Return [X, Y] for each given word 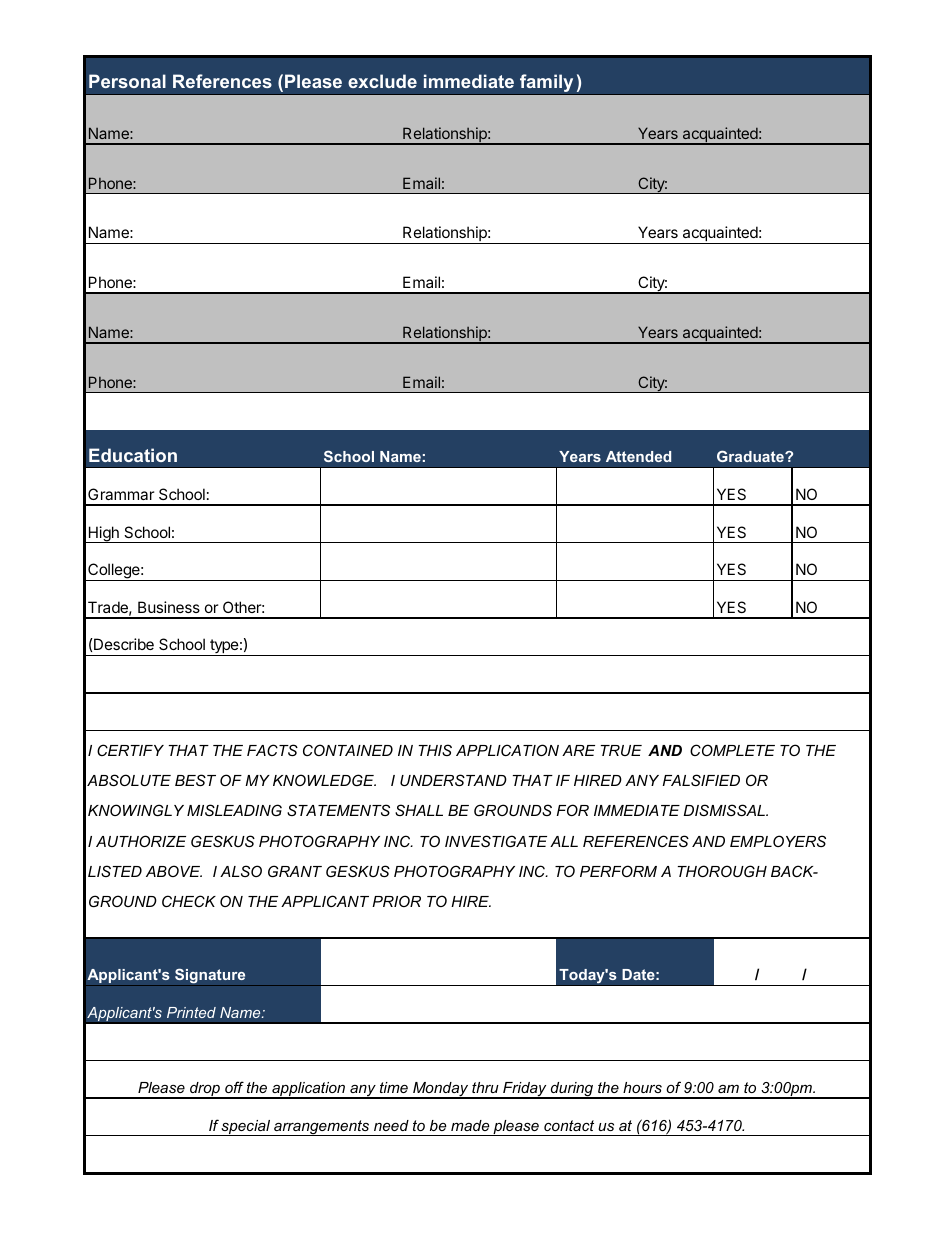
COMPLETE [732, 750]
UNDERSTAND [453, 780]
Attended [638, 456]
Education [133, 455]
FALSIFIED [701, 780]
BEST [195, 780]
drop [205, 1090]
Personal [127, 81]
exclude [382, 81]
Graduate [751, 456]
